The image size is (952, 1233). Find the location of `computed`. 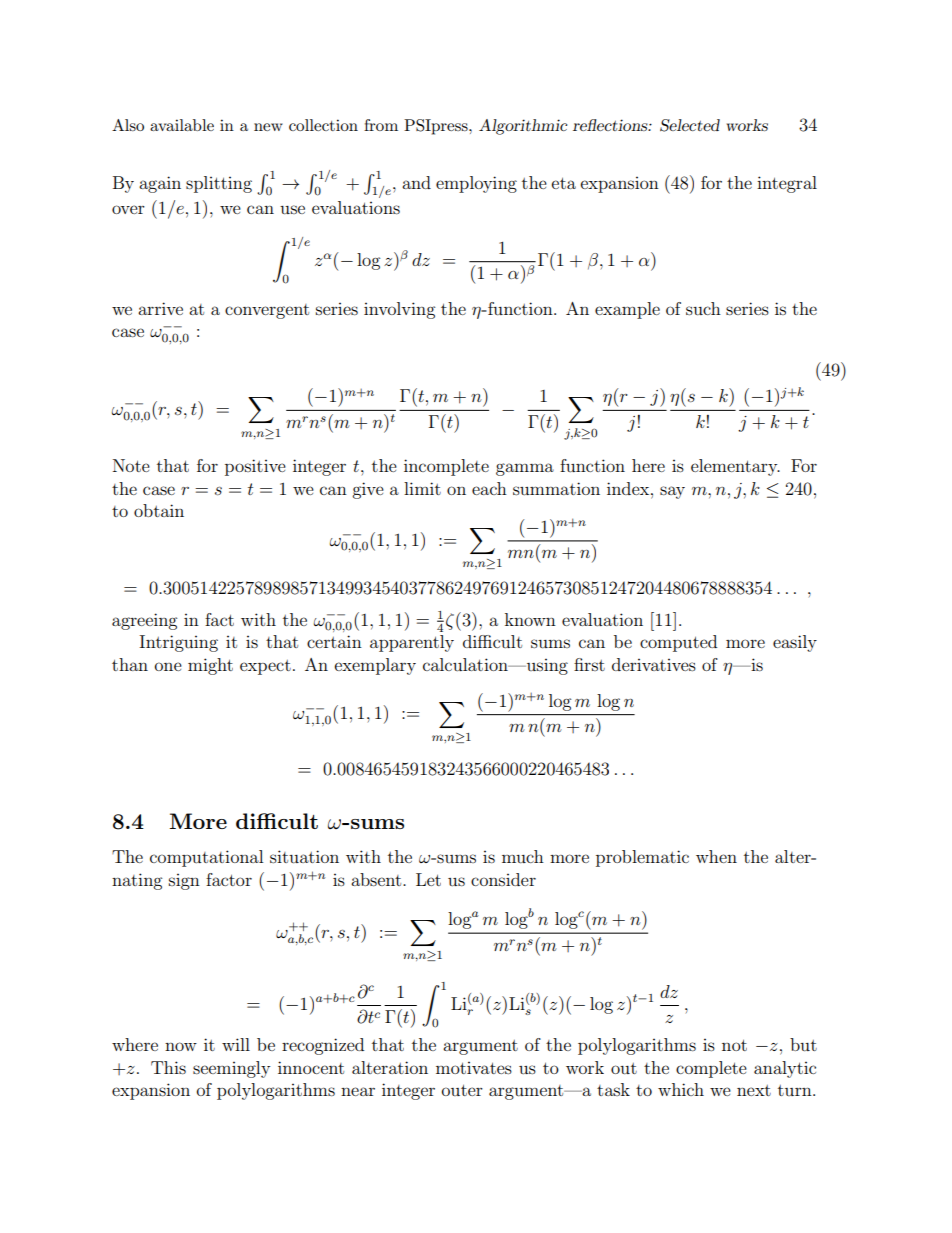

computed is located at coordinates (678, 643).
